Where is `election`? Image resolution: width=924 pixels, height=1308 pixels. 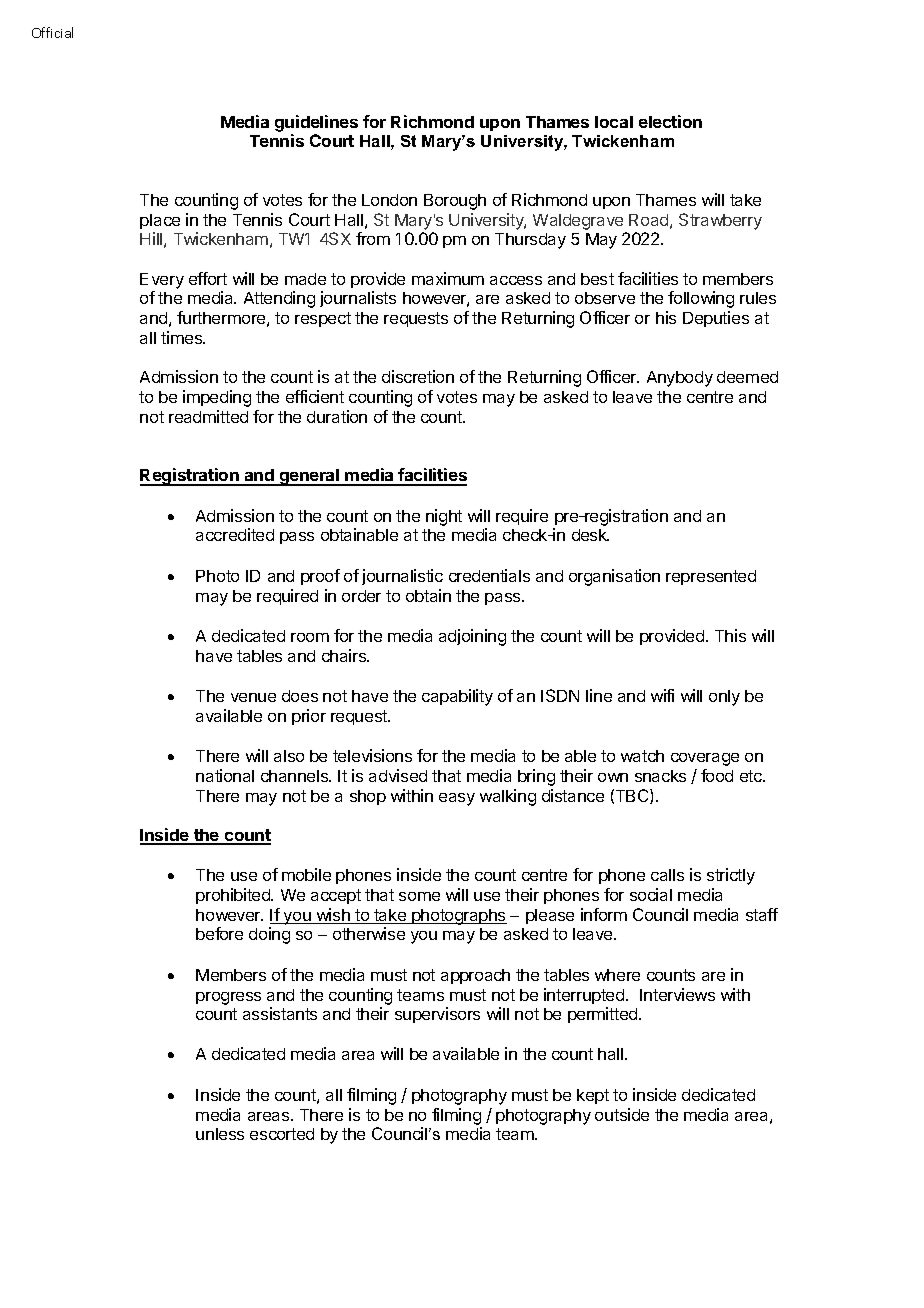 election is located at coordinates (670, 121).
